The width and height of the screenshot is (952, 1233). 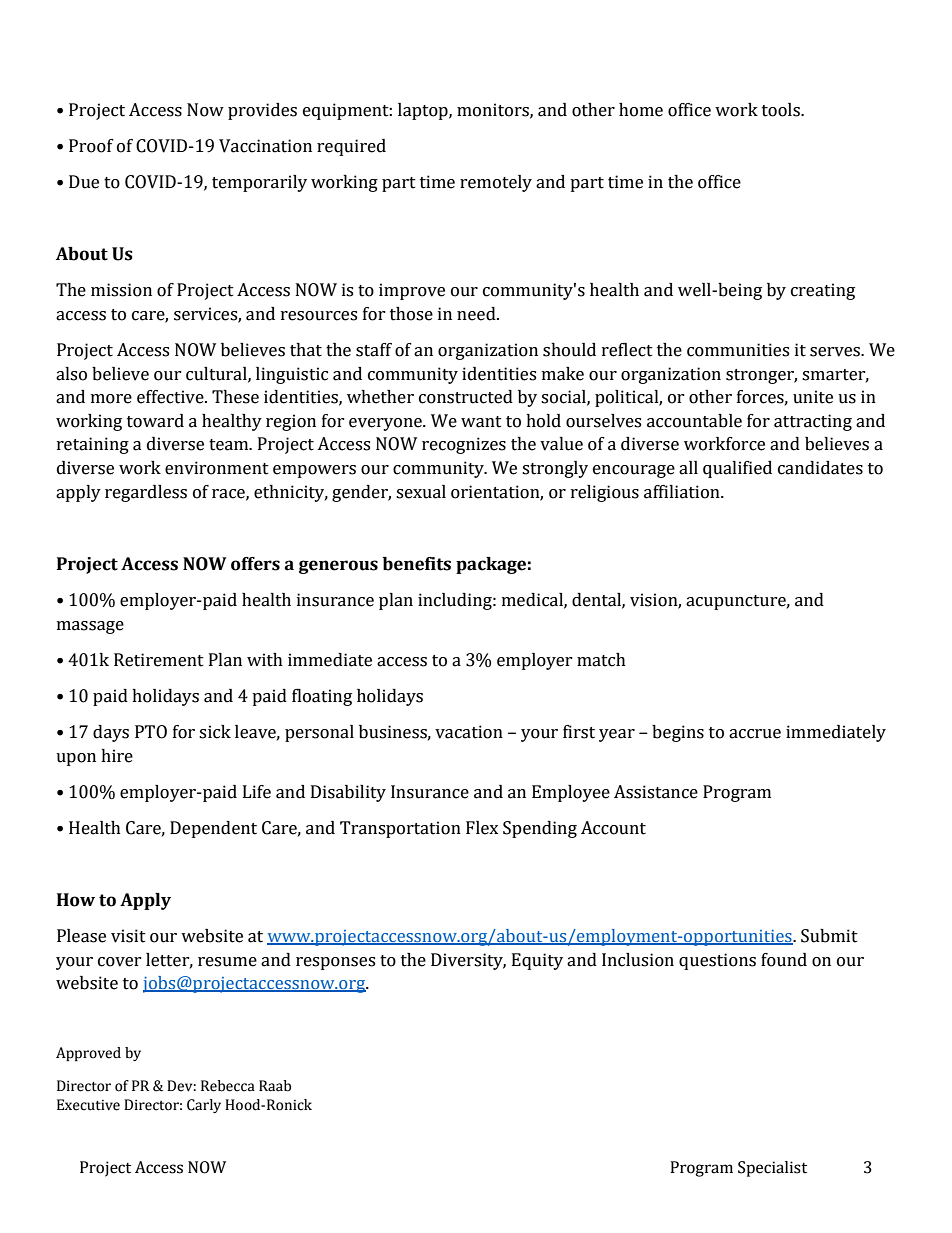 I want to click on Proof, so click(x=91, y=146).
